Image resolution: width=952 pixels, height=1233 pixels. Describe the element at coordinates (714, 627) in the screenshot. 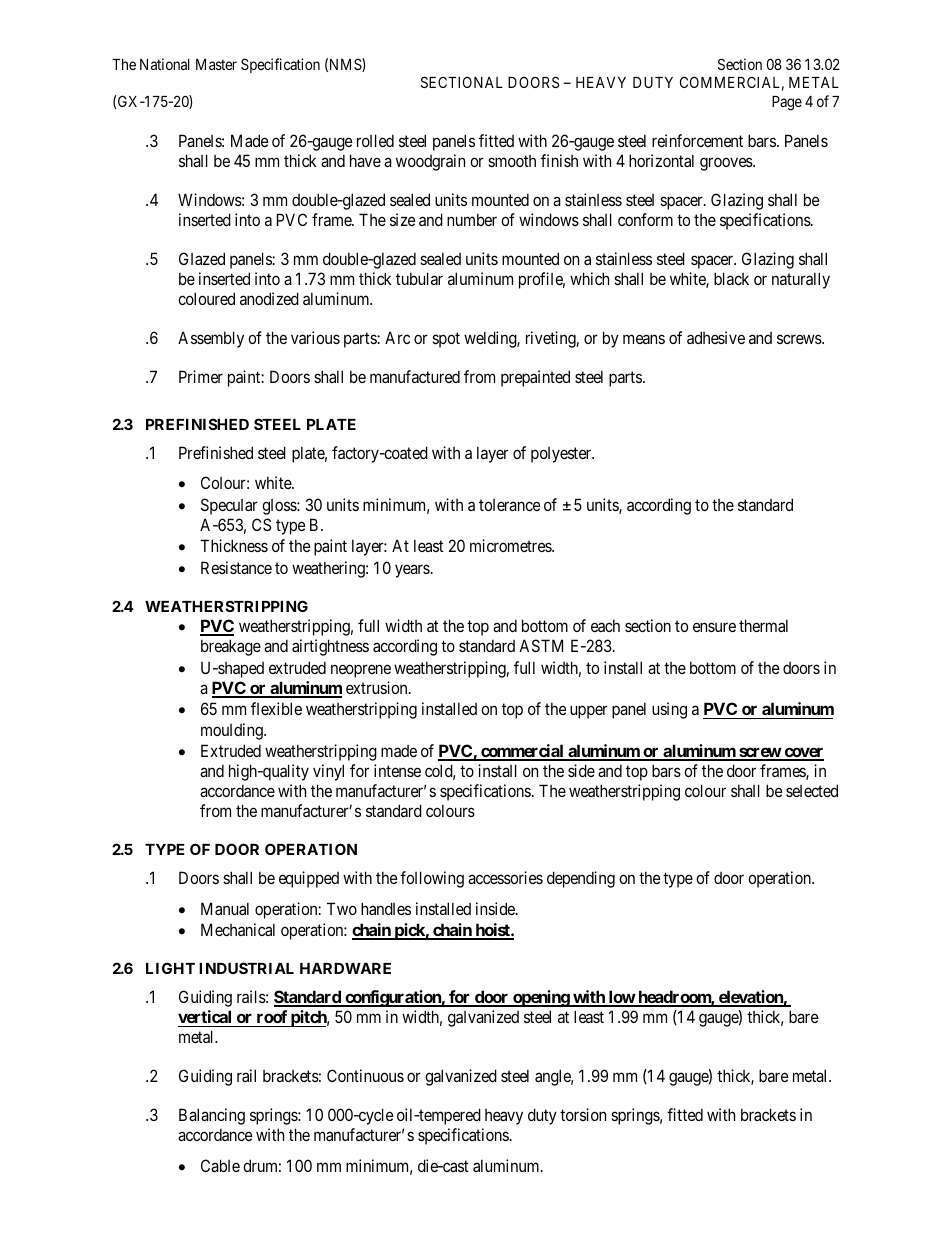

I see `ensure` at that location.
